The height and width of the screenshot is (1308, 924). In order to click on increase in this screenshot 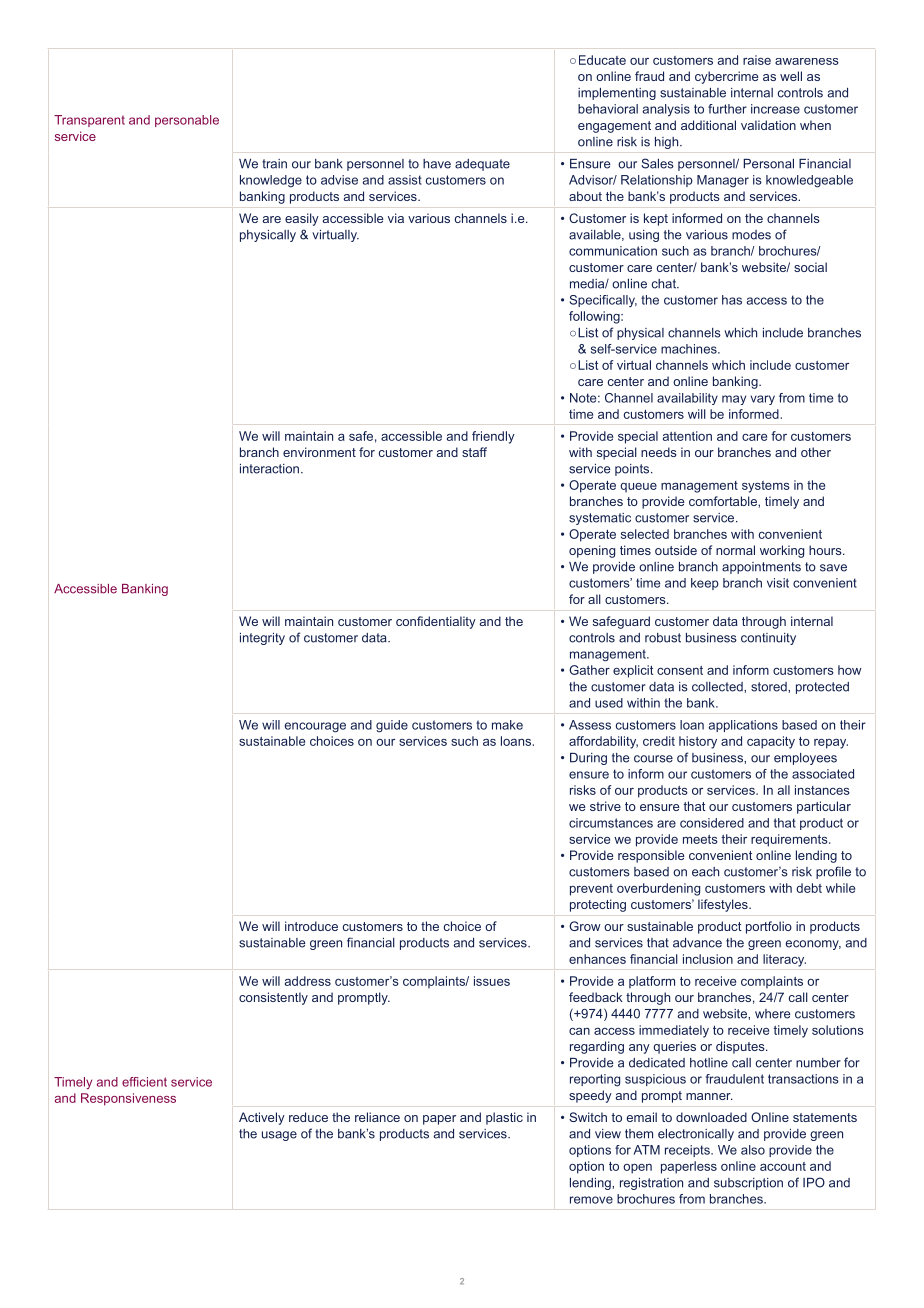, I will do `click(775, 109)`.
